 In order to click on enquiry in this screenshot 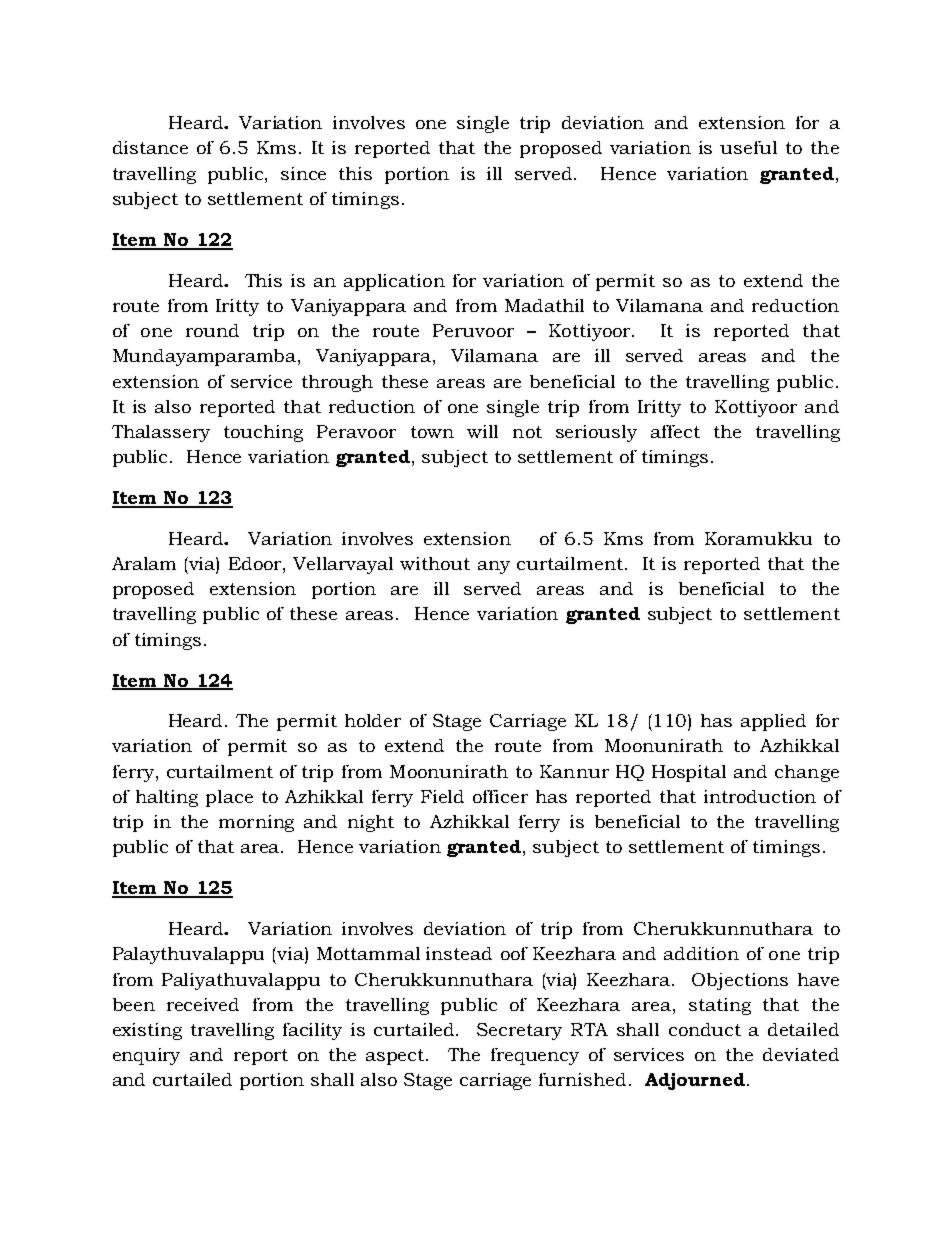, I will do `click(146, 1056)`.
